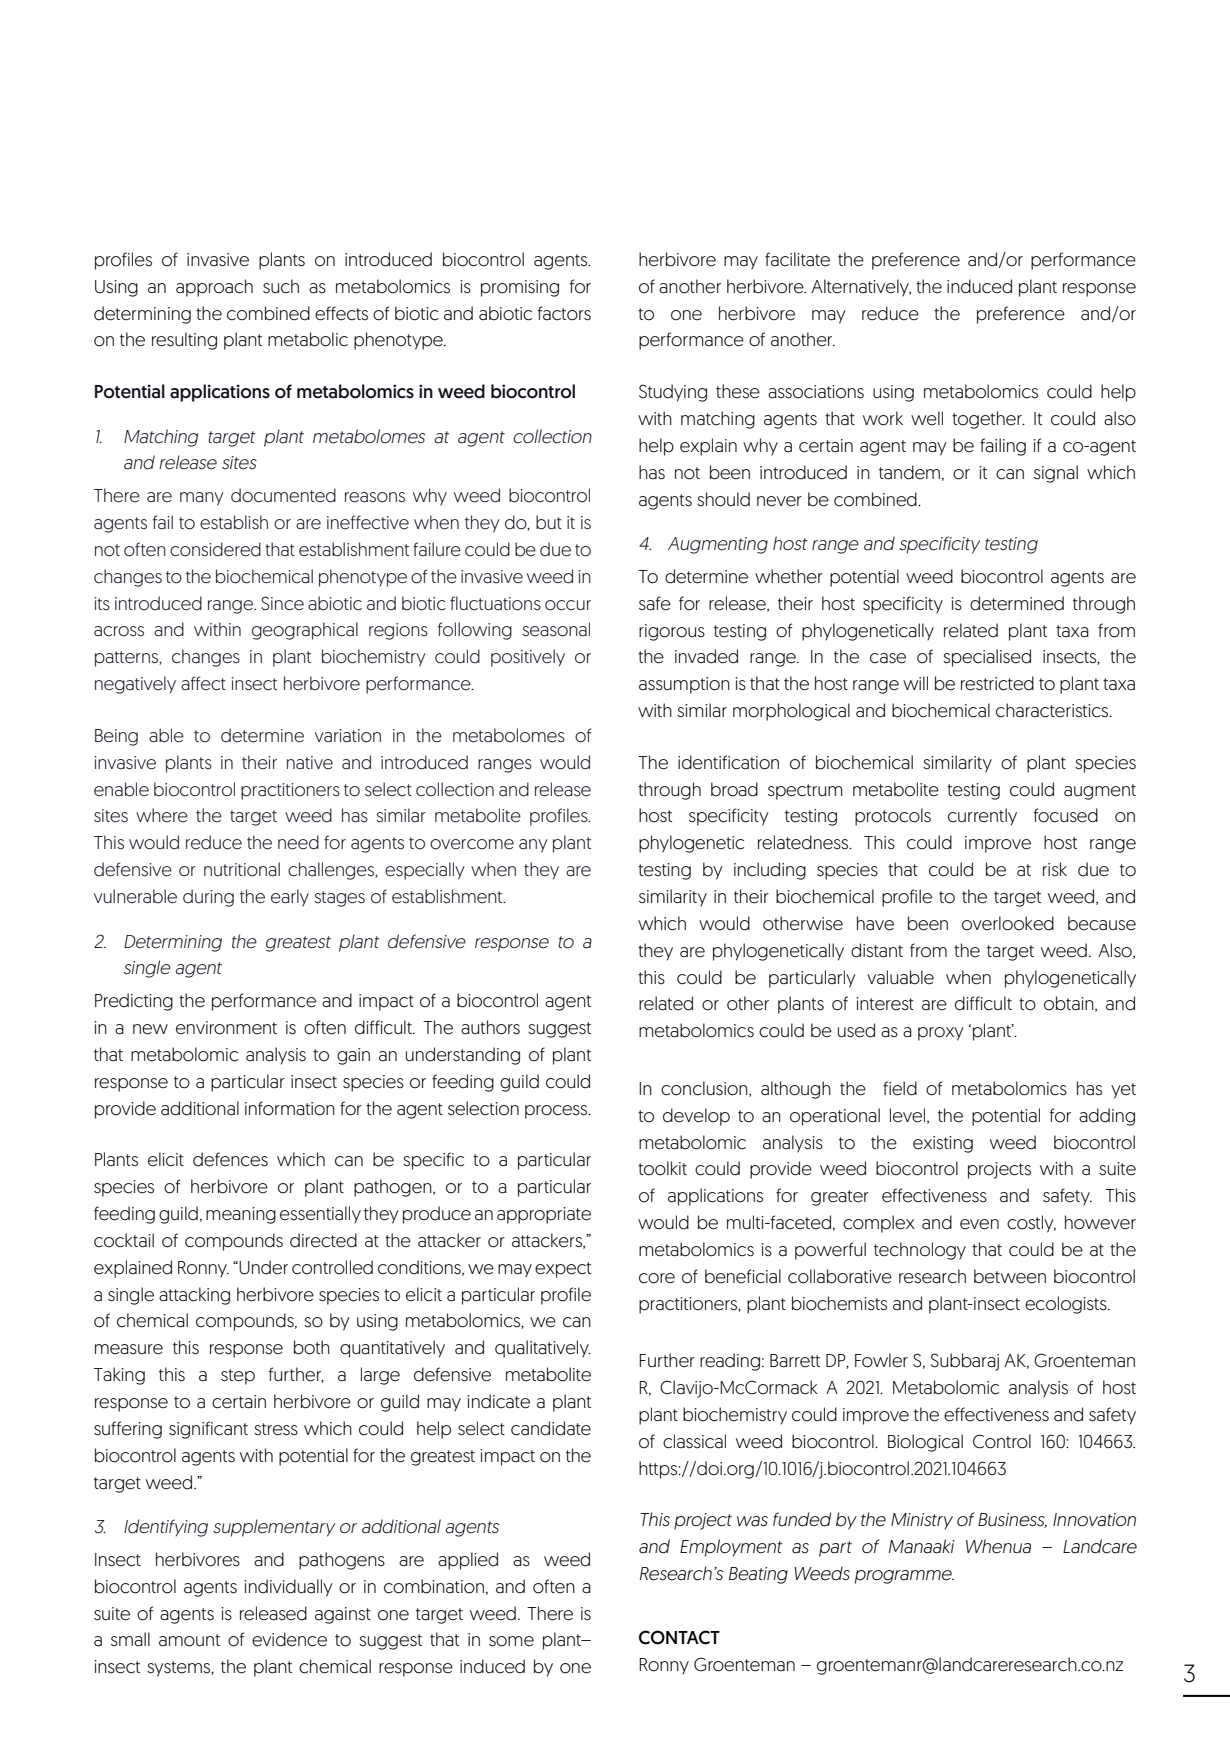  What do you see at coordinates (679, 1637) in the screenshot?
I see `CONTACT` at bounding box center [679, 1637].
